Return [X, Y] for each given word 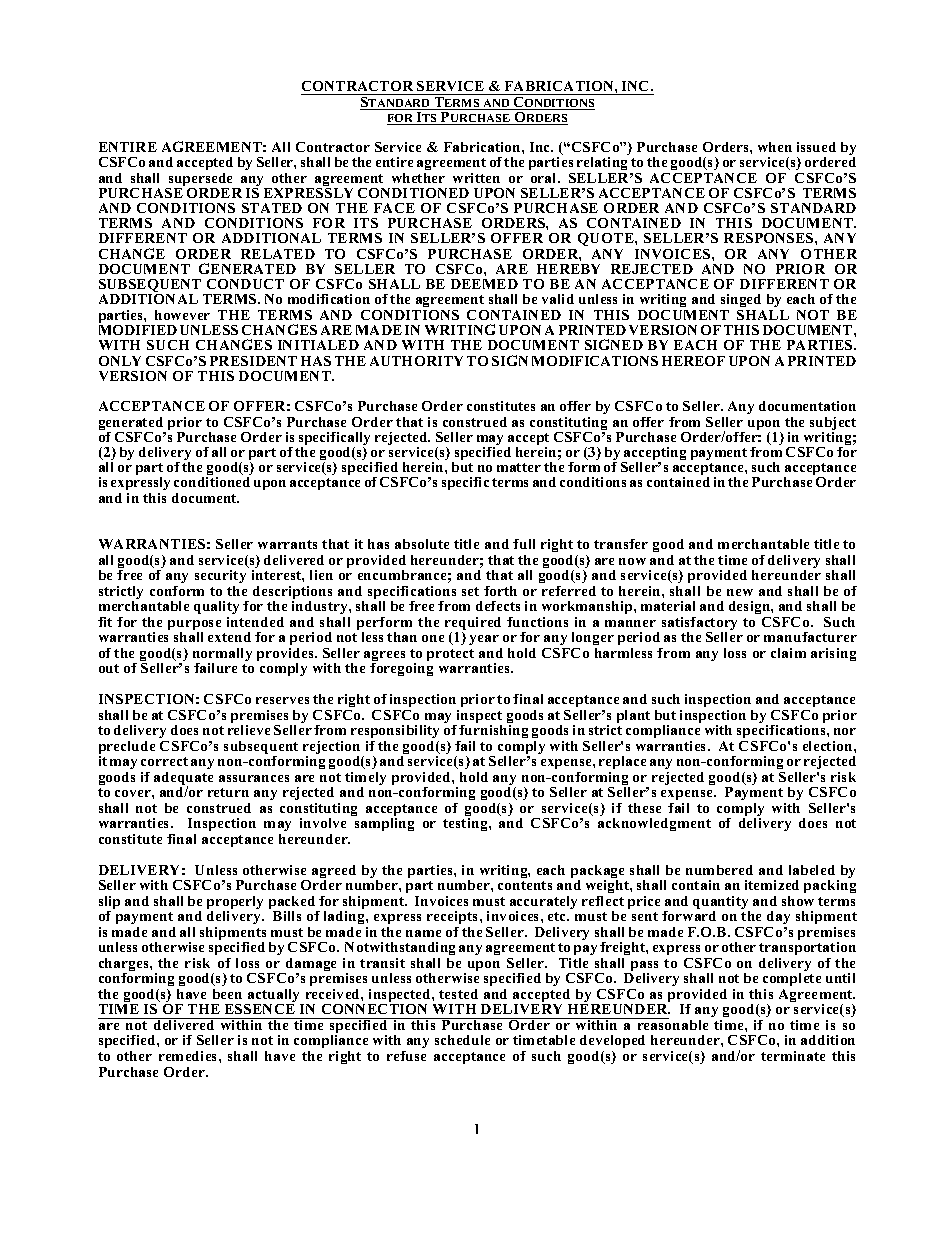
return [228, 792]
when [775, 147]
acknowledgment [654, 824]
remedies [189, 1056]
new [740, 592]
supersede [201, 181]
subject [833, 425]
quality [216, 609]
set [470, 591]
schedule [462, 1040]
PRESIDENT [253, 361]
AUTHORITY [416, 361]
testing [466, 824]
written [476, 178]
